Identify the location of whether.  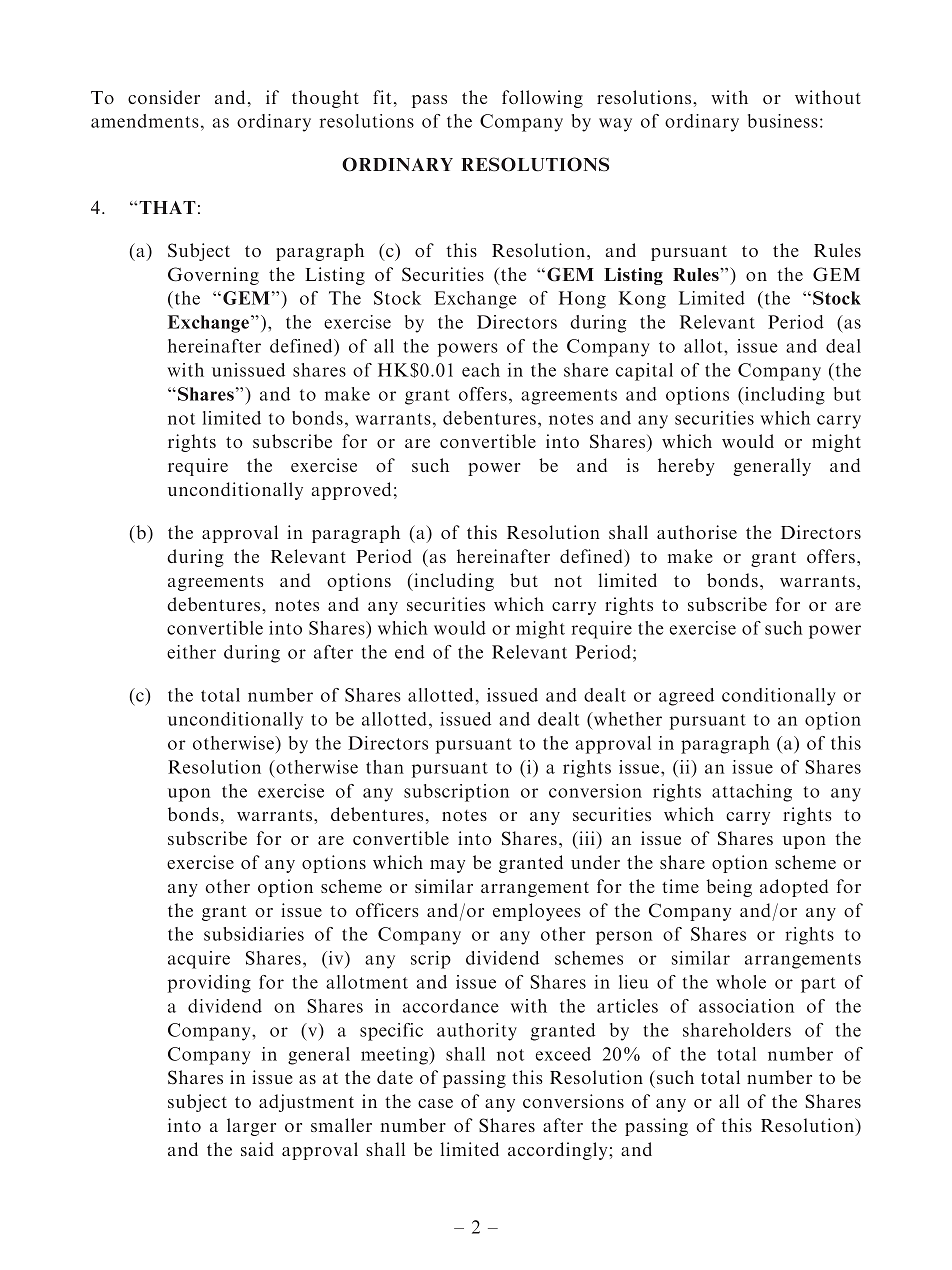
(626, 719).
